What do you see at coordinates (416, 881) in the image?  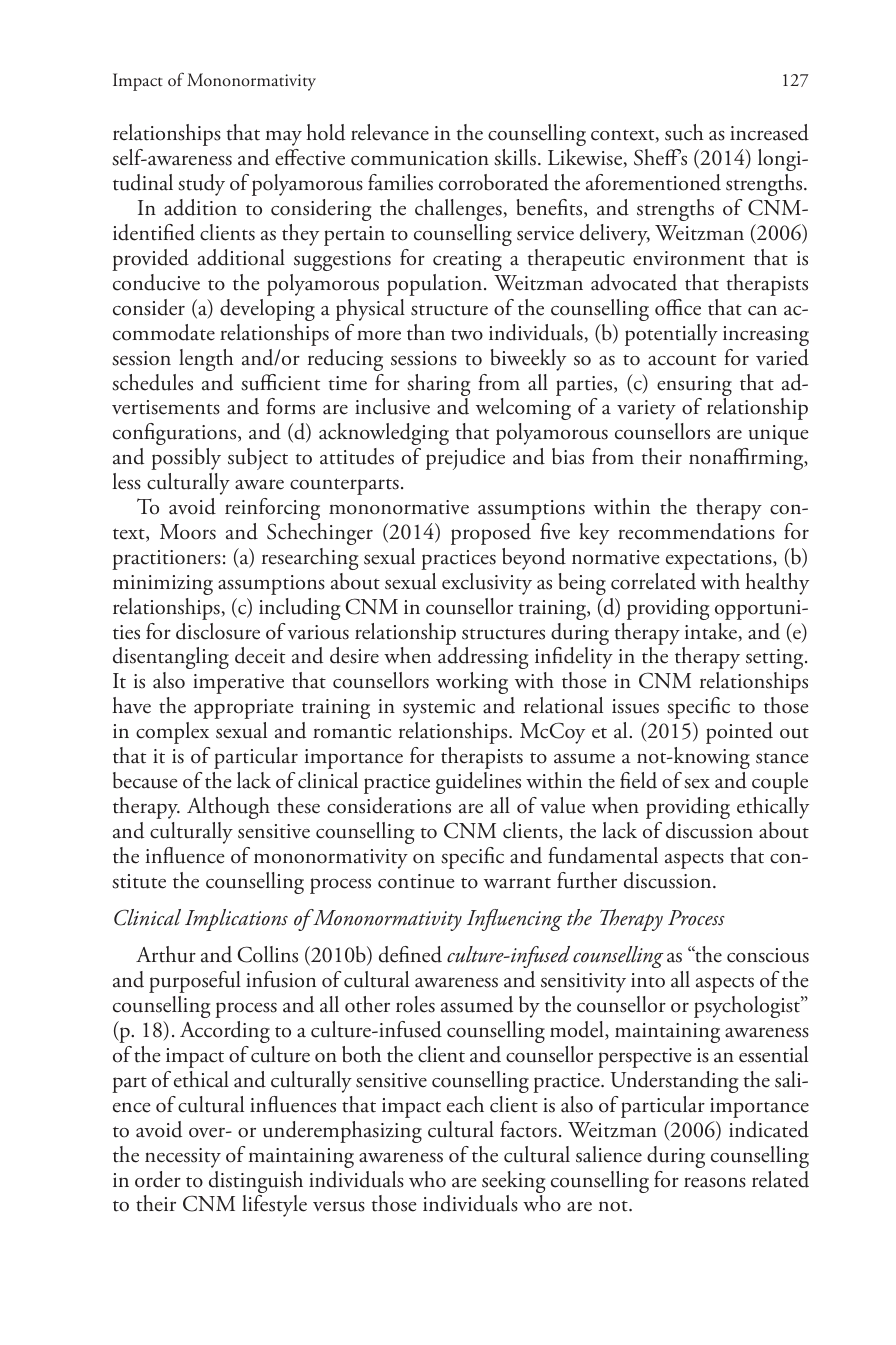 I see `continue` at bounding box center [416, 881].
